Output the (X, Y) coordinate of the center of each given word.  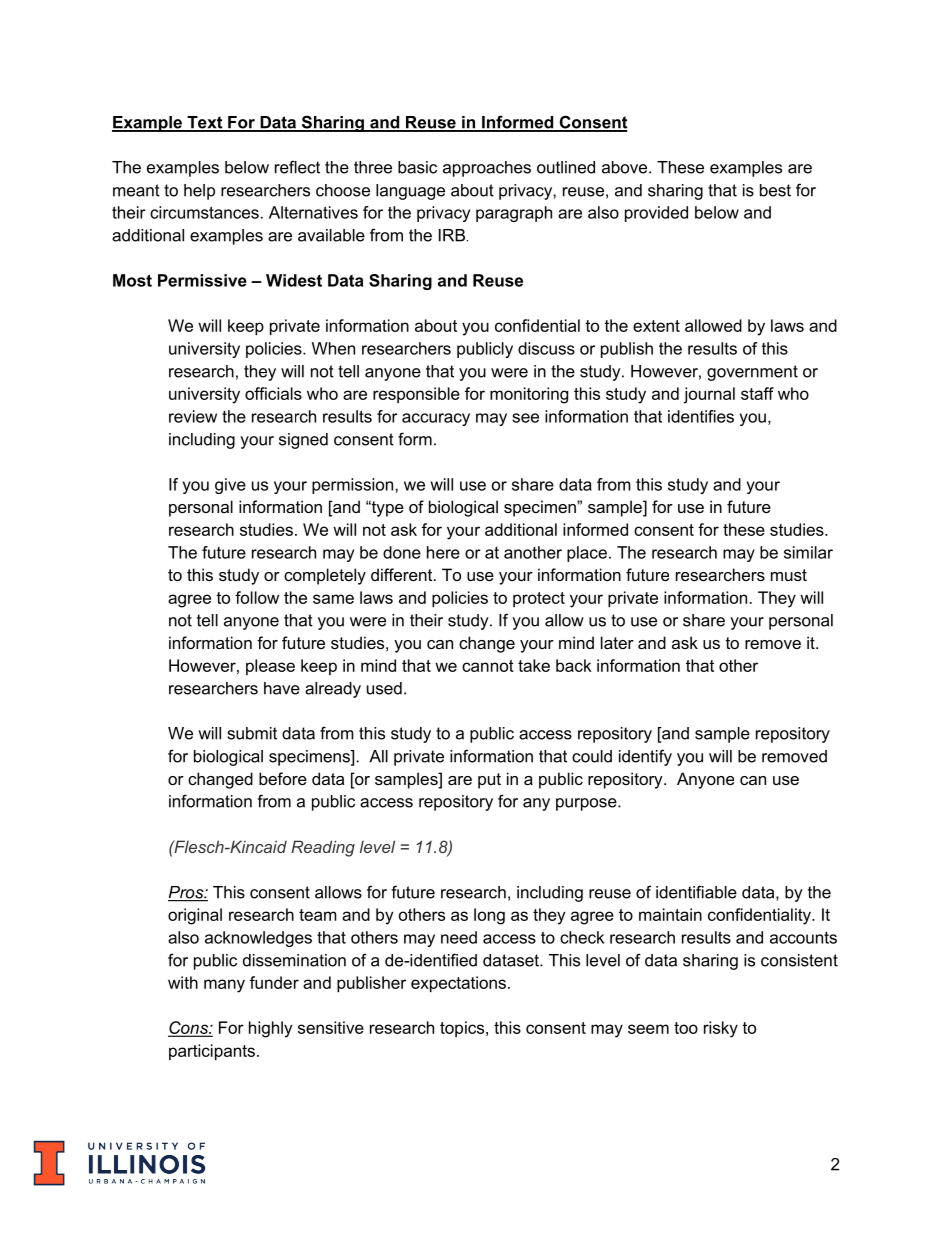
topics (463, 1029)
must (789, 575)
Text (205, 123)
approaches (487, 169)
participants (212, 1052)
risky (721, 1029)
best (775, 190)
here (443, 552)
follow (257, 597)
